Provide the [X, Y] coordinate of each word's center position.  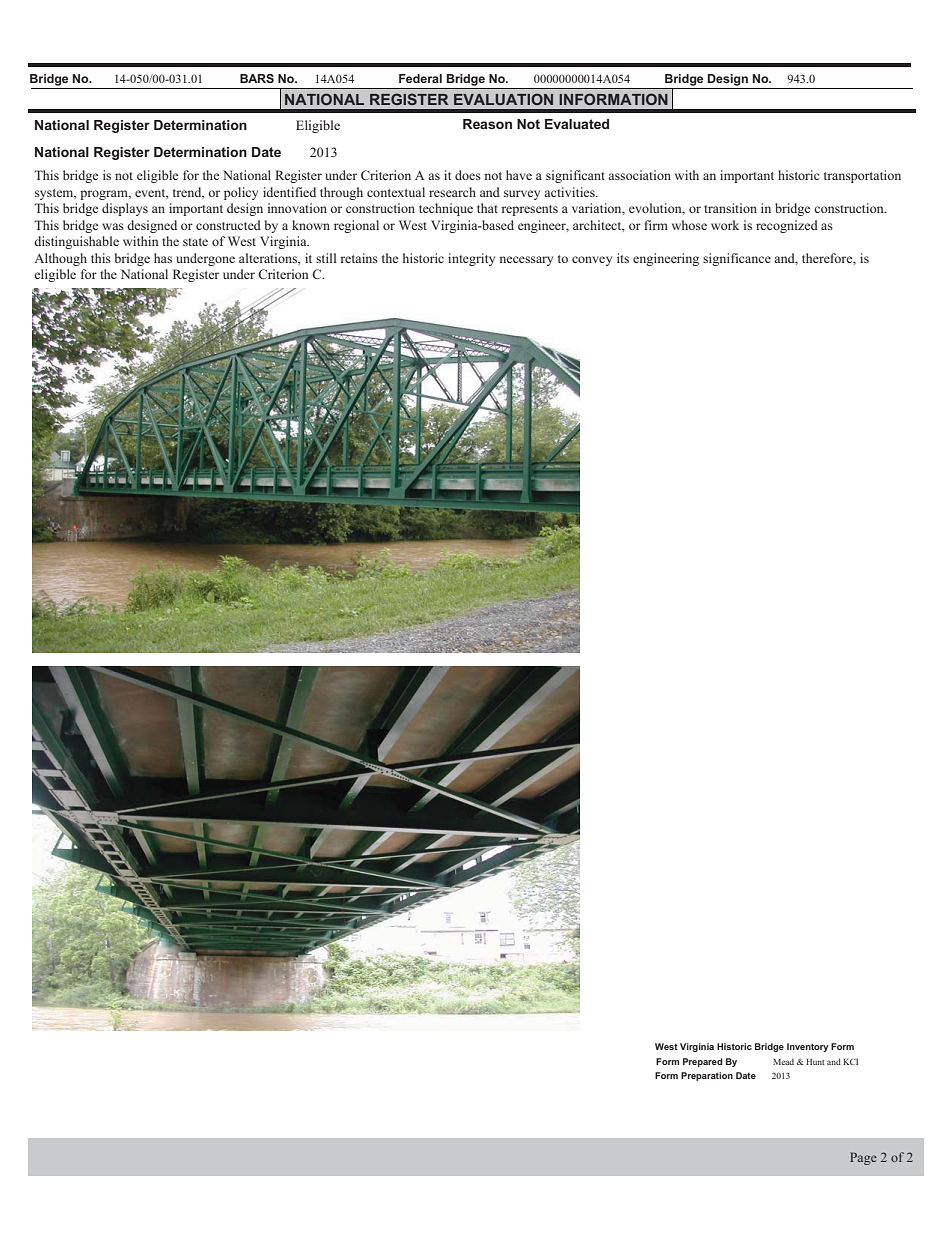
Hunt [815, 1062]
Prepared [703, 1062]
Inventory [808, 1047]
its [623, 258]
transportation [862, 176]
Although [60, 259]
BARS [257, 78]
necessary [526, 261]
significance [737, 259]
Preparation [707, 1076]
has [163, 258]
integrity [471, 259]
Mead [783, 1061]
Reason [487, 124]
